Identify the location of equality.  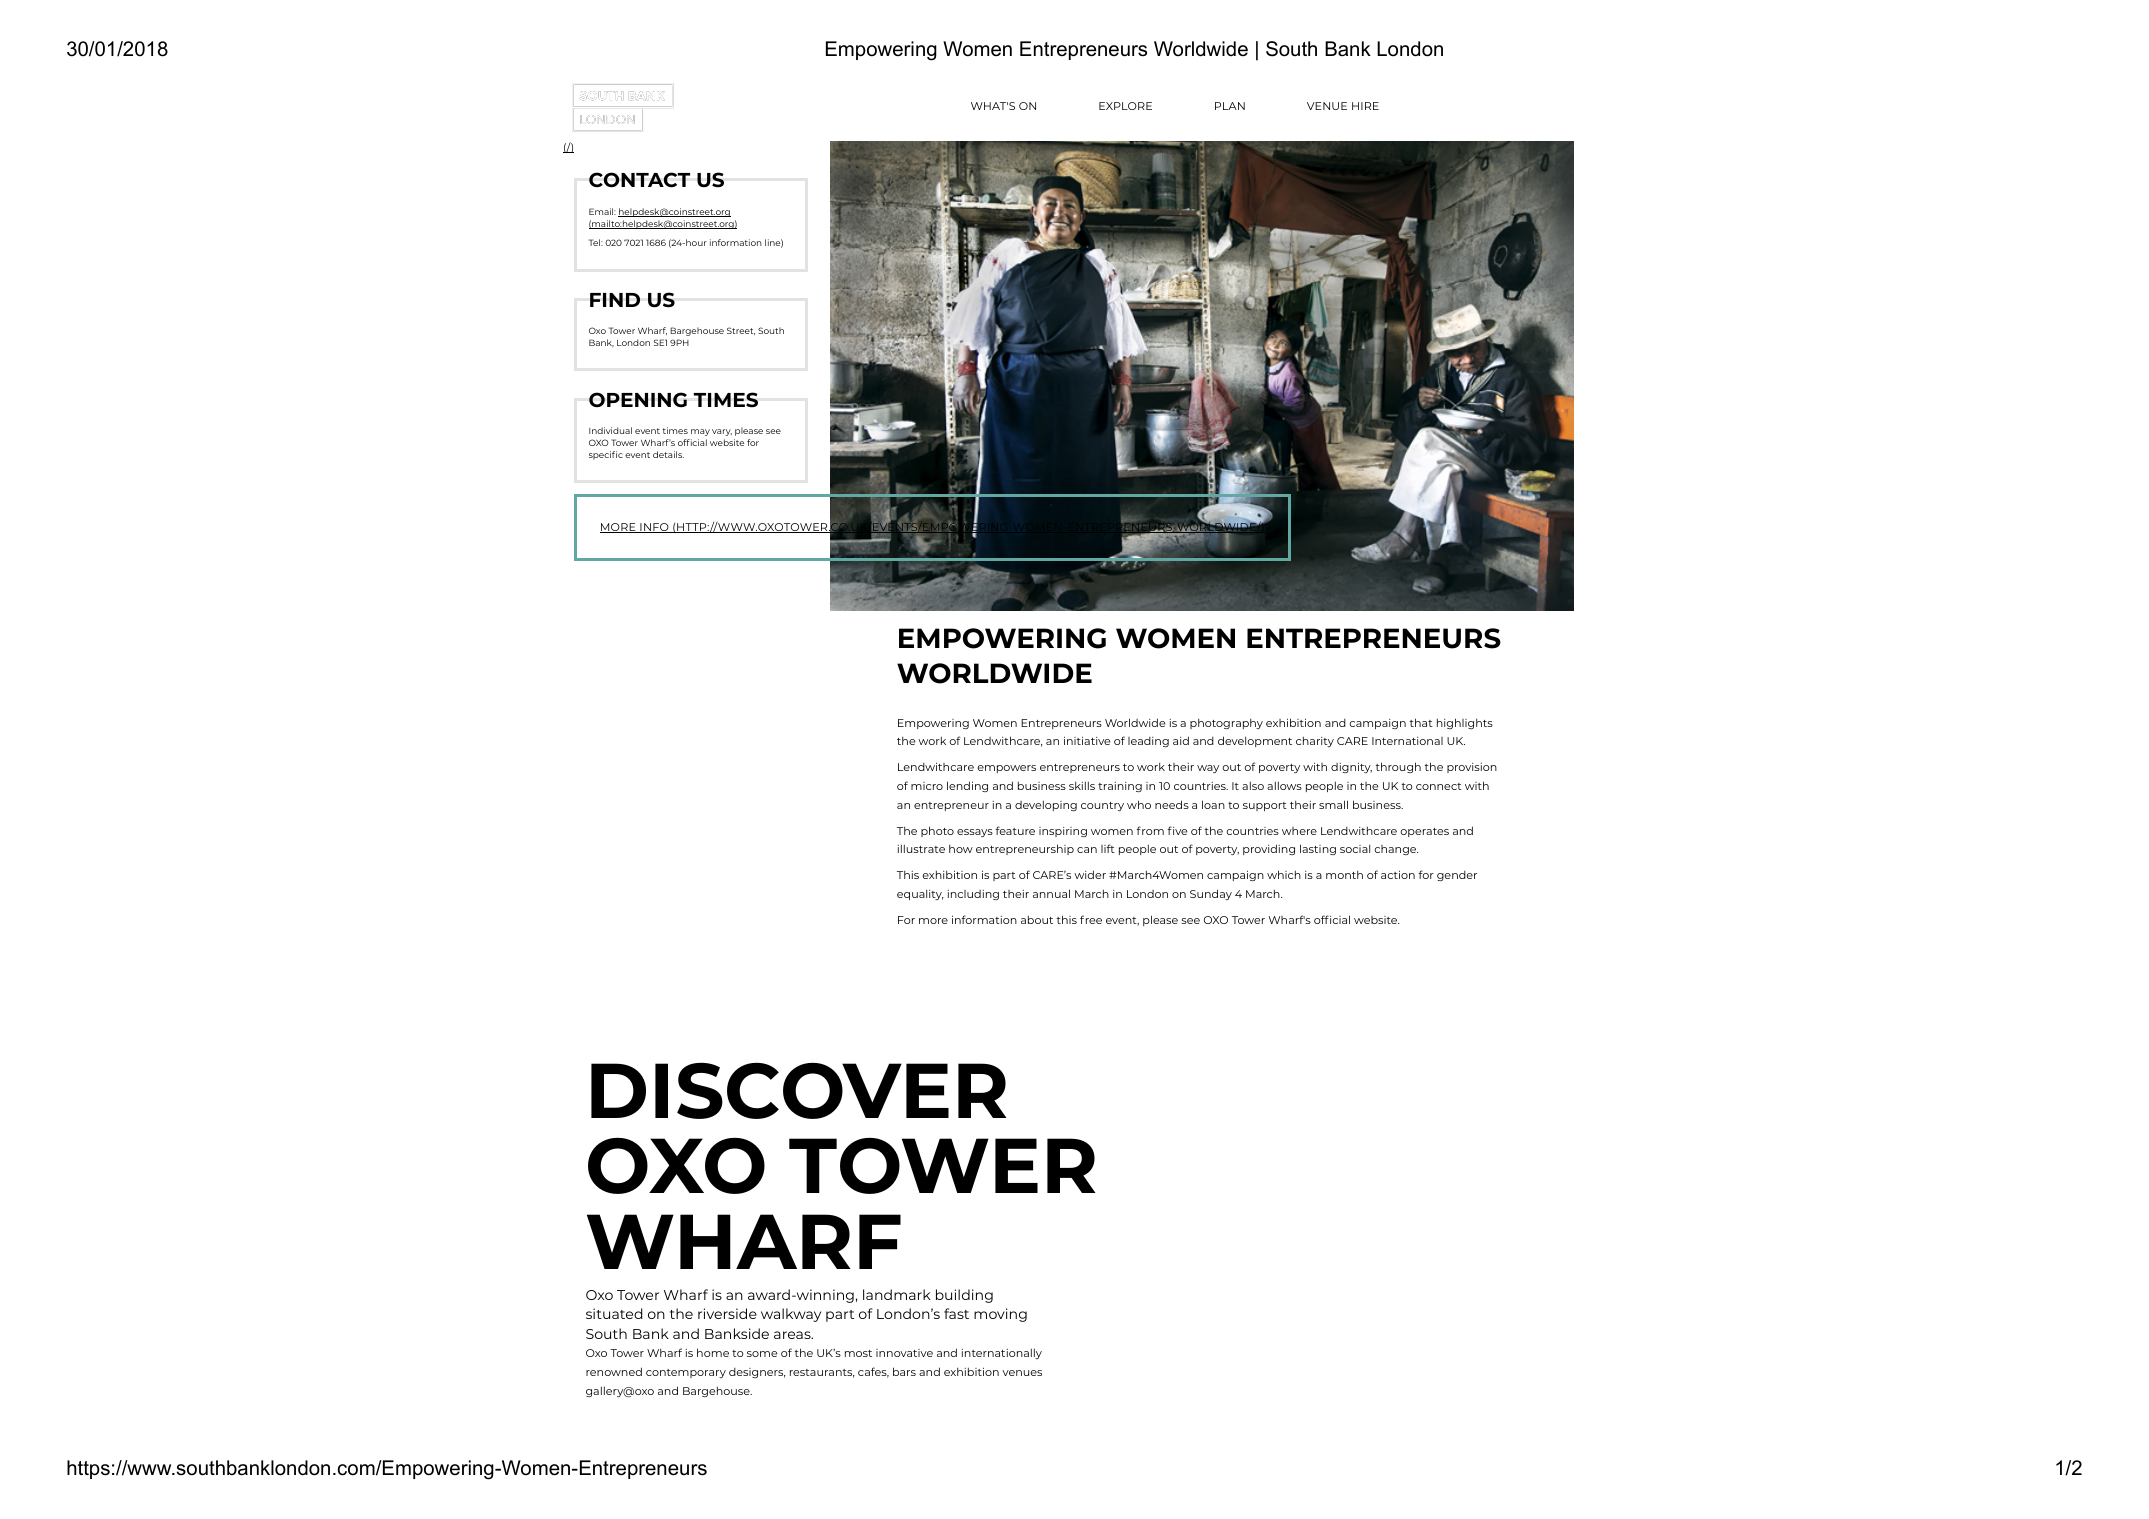
(920, 895).
